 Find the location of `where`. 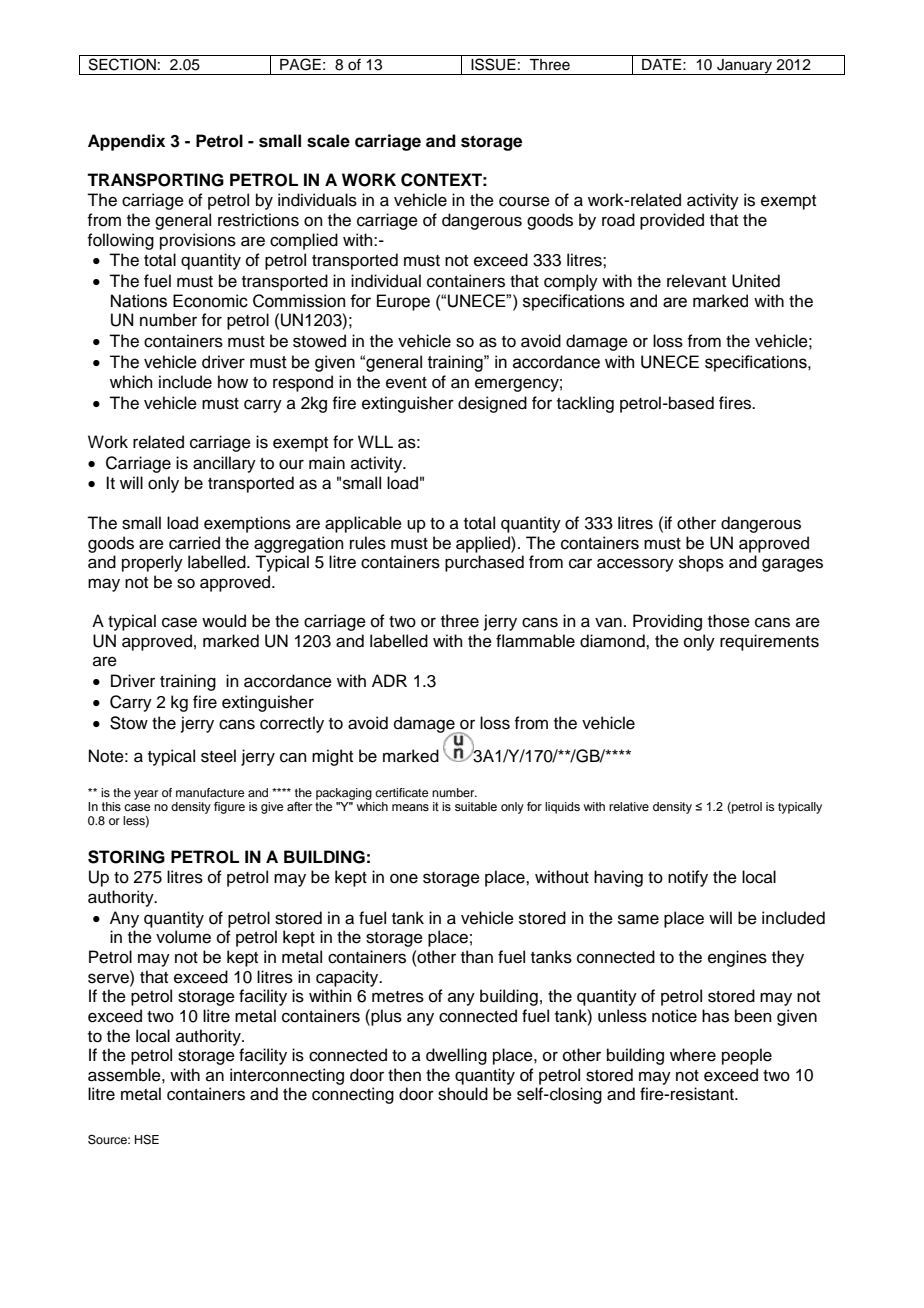

where is located at coordinates (693, 1055).
